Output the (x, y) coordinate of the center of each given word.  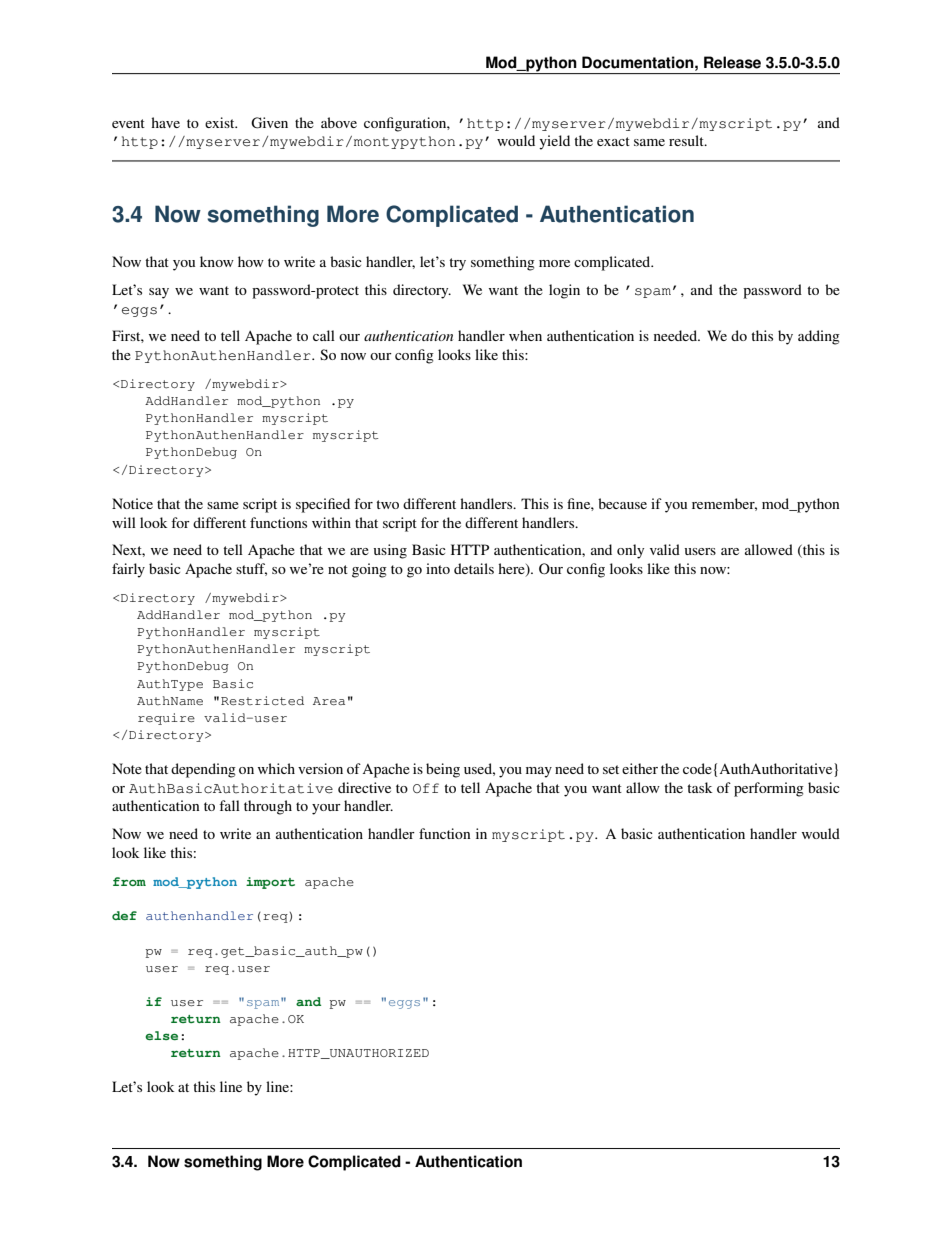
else (161, 1035)
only (630, 551)
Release (732, 62)
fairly (128, 570)
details (474, 568)
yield (554, 142)
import (270, 883)
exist (221, 122)
